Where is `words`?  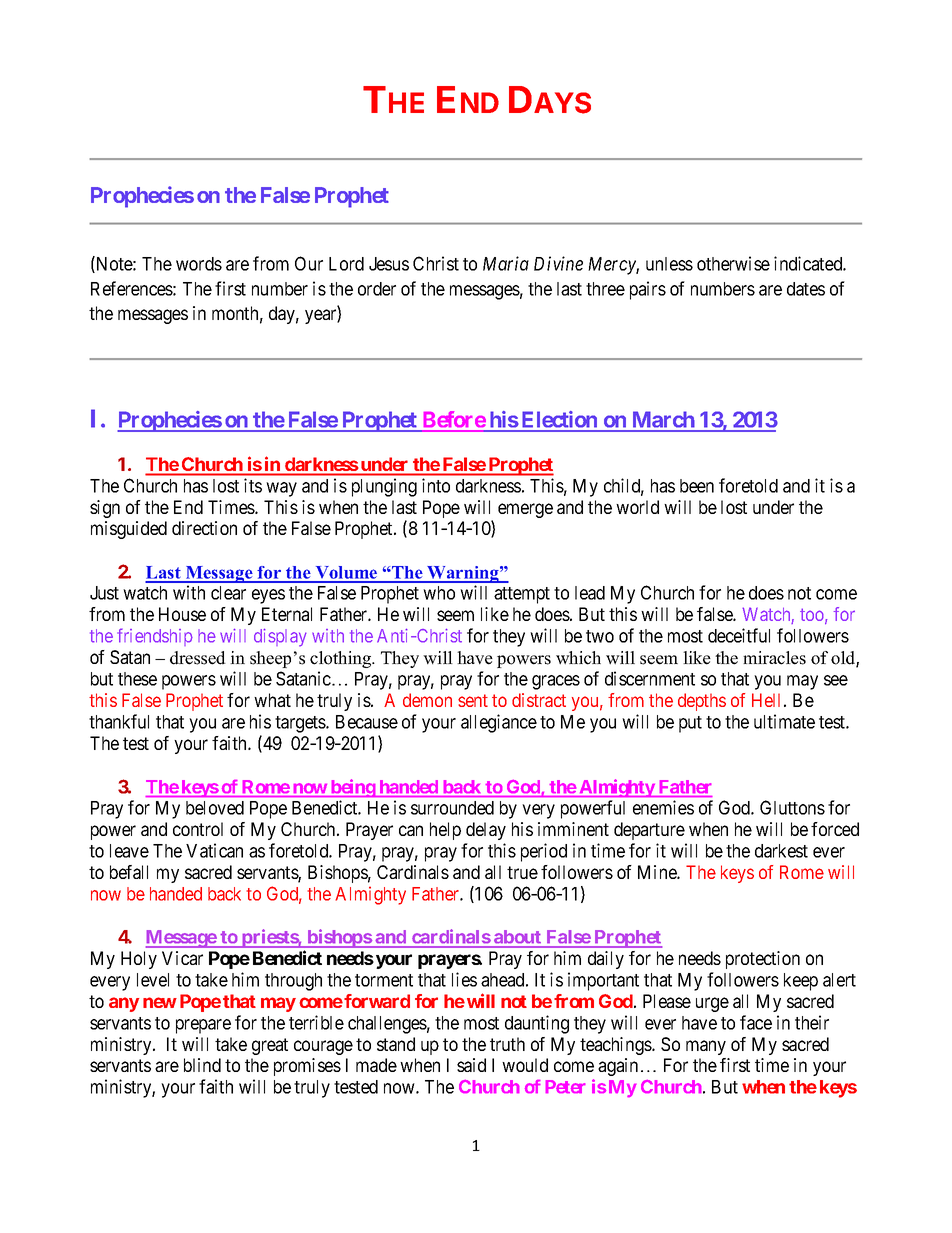 words is located at coordinates (199, 264).
